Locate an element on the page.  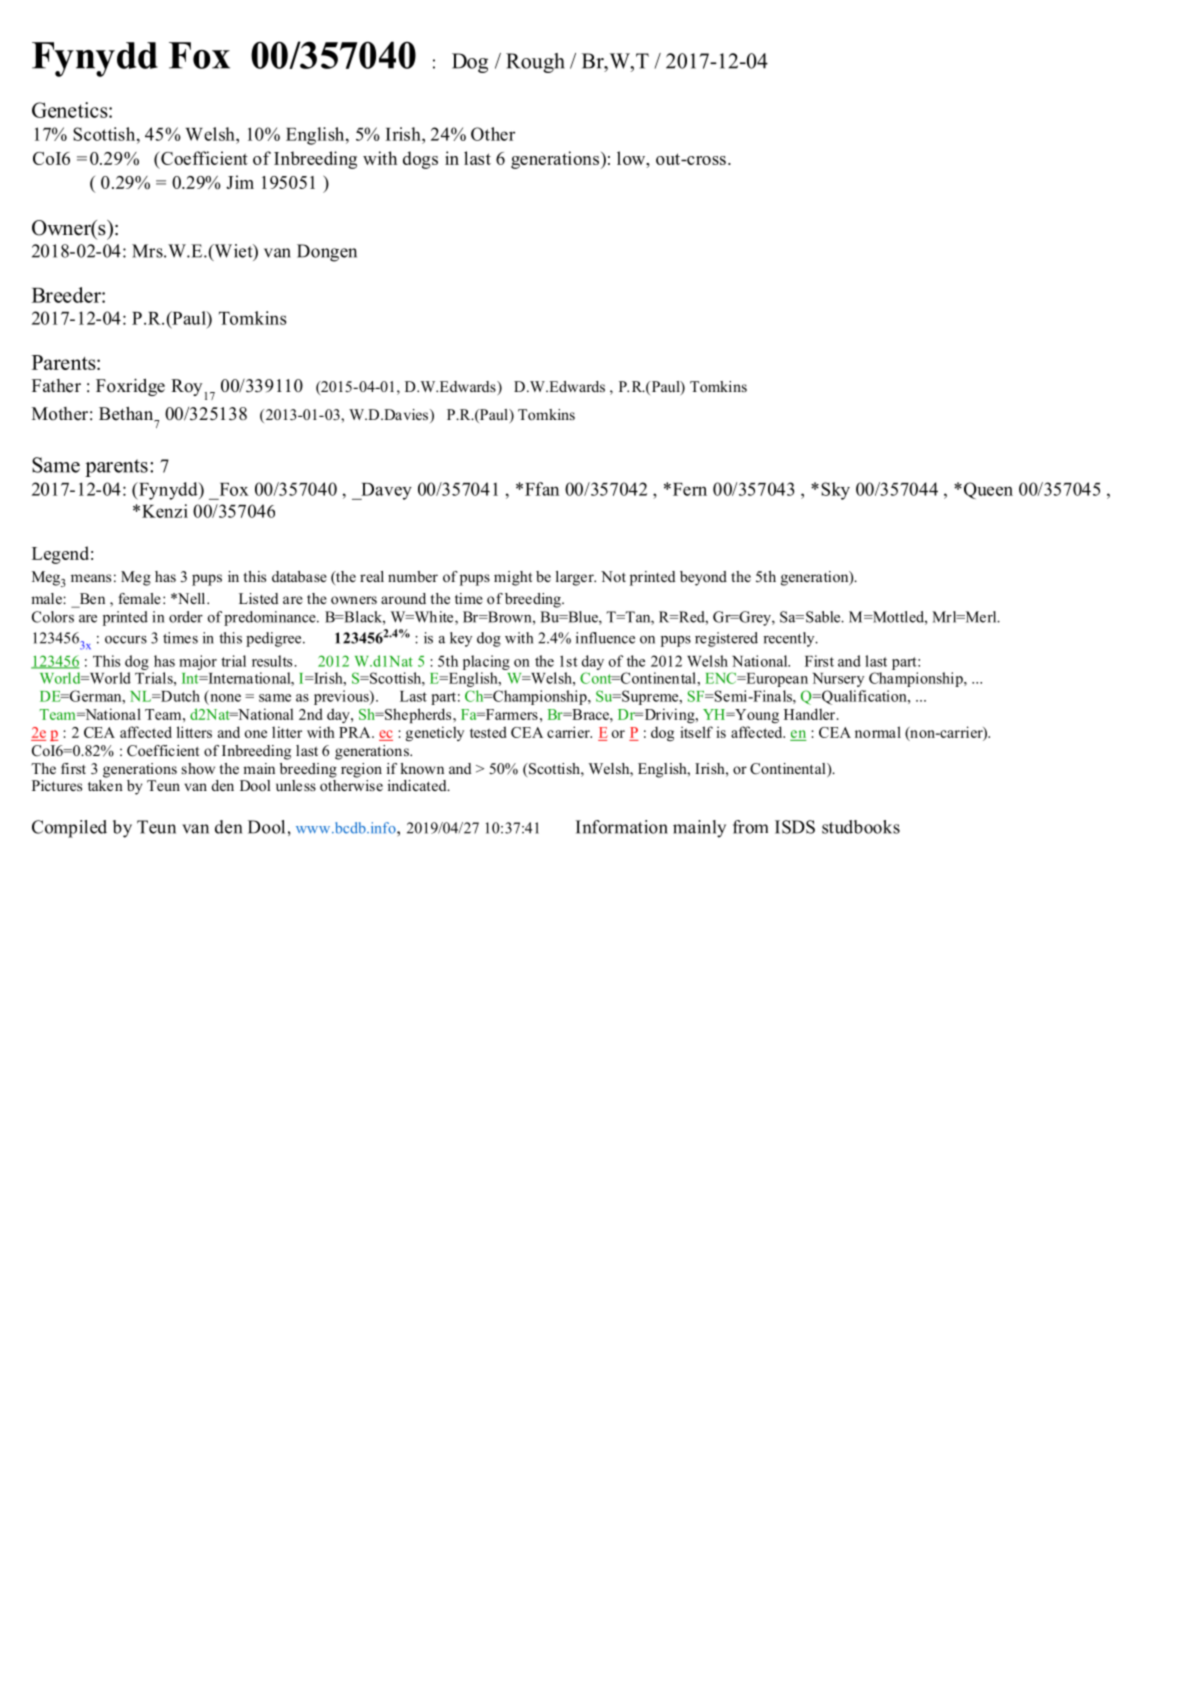
taken is located at coordinates (105, 784).
